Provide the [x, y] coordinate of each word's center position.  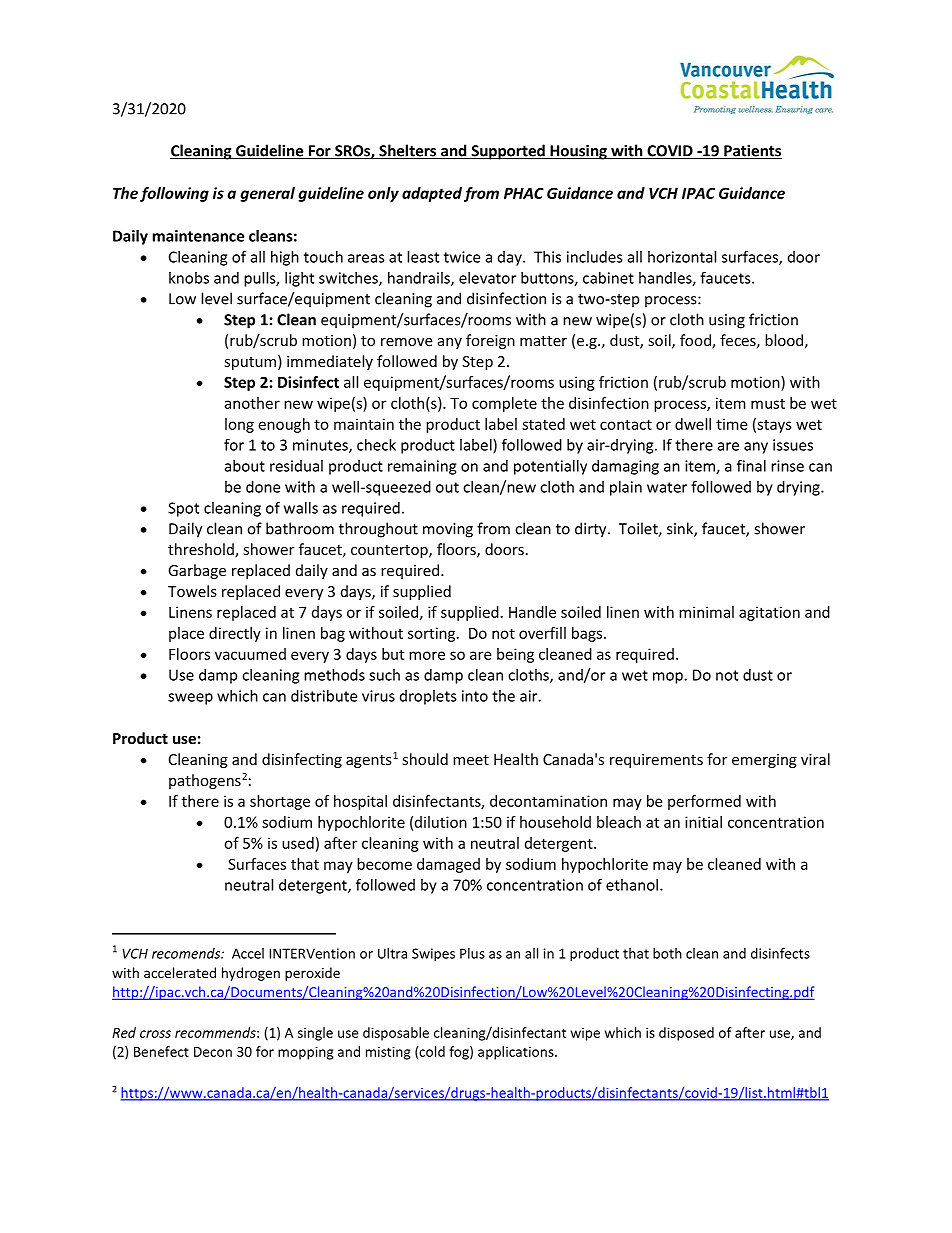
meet [471, 760]
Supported [508, 152]
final [751, 465]
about [245, 466]
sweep [190, 699]
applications [517, 1053]
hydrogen [251, 974]
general [267, 194]
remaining [422, 467]
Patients [752, 152]
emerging [764, 761]
